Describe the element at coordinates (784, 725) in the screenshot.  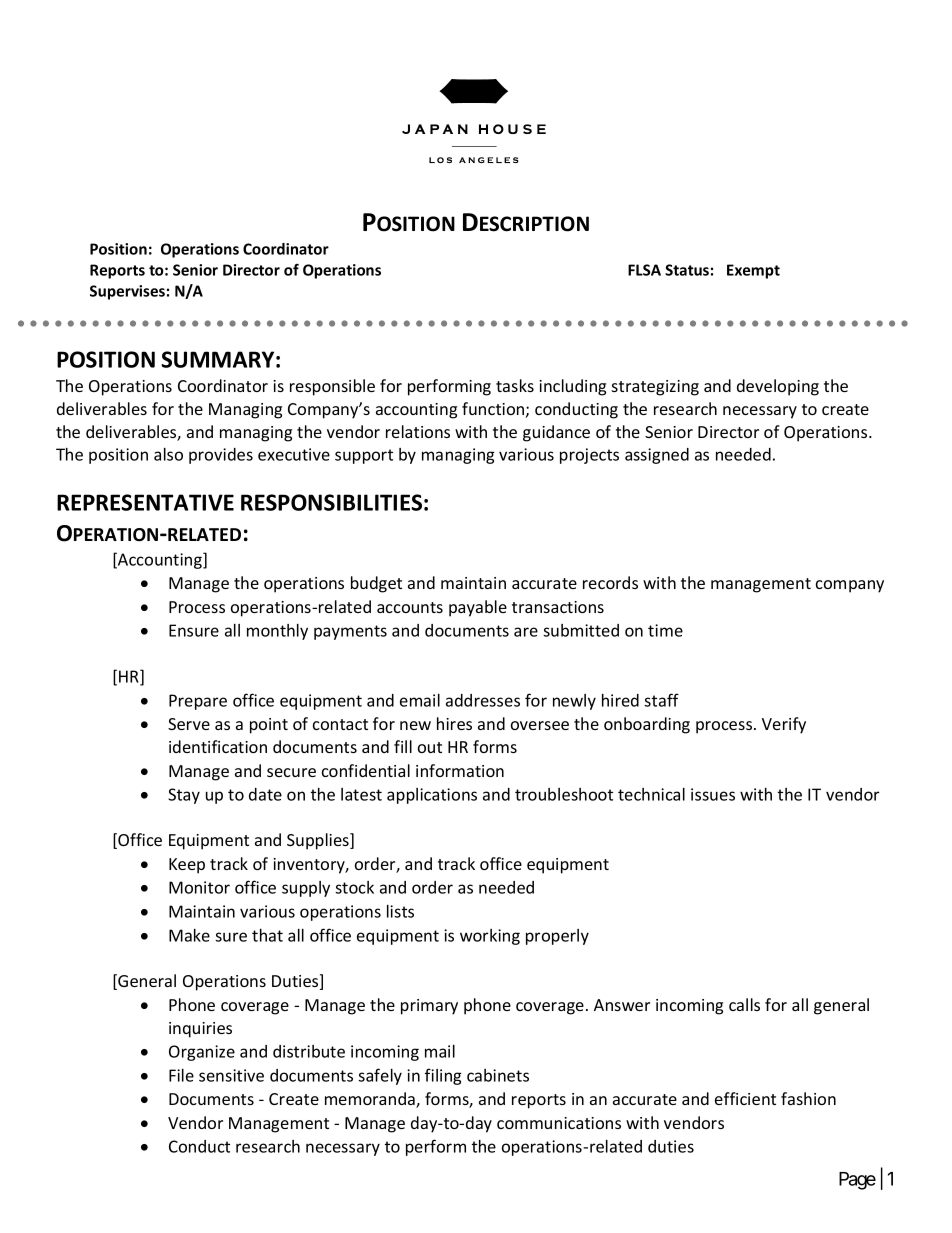
I see `Verify` at that location.
